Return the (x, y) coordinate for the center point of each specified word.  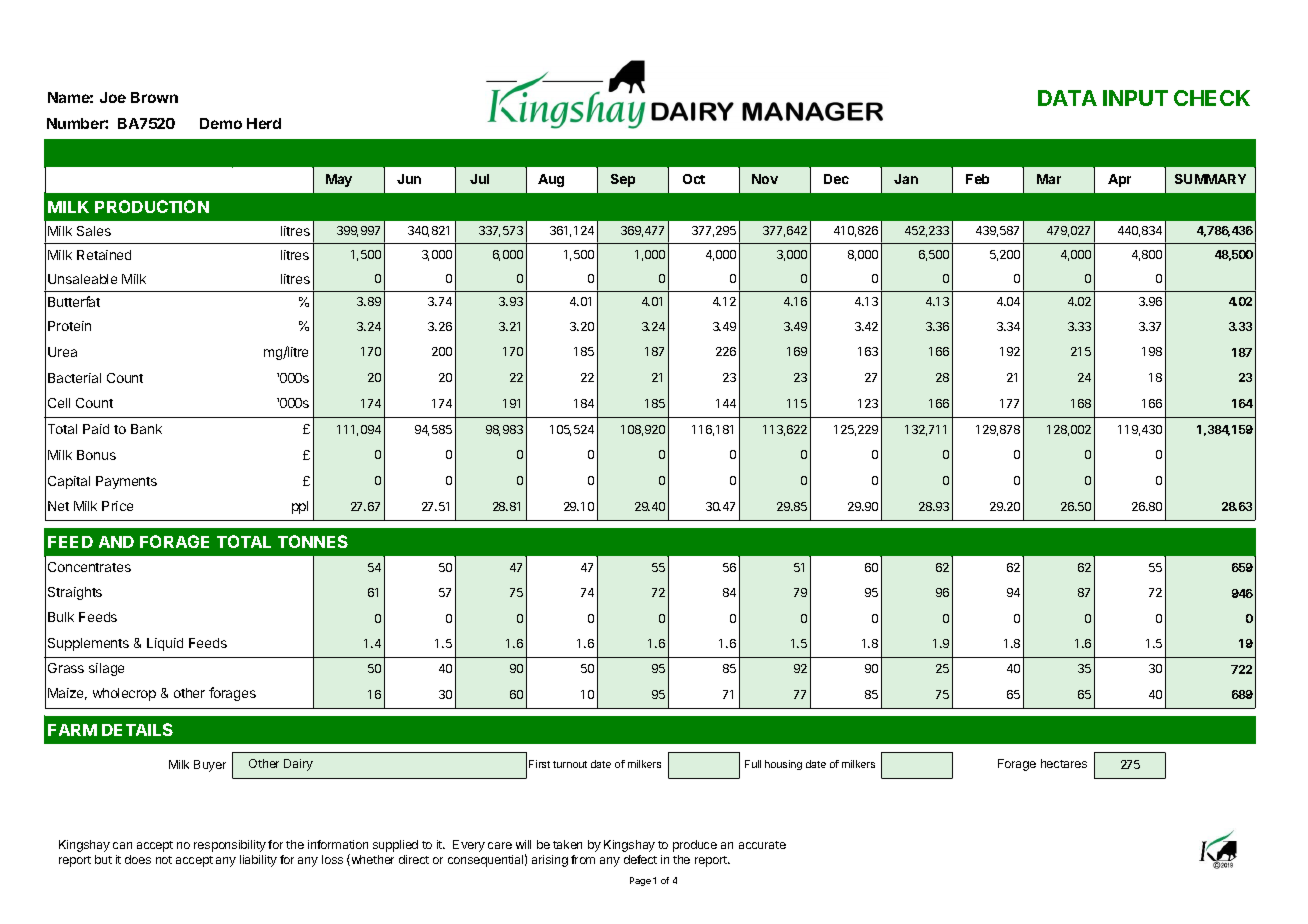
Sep (623, 180)
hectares (1064, 763)
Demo (221, 123)
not (164, 860)
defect (640, 859)
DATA (1067, 98)
